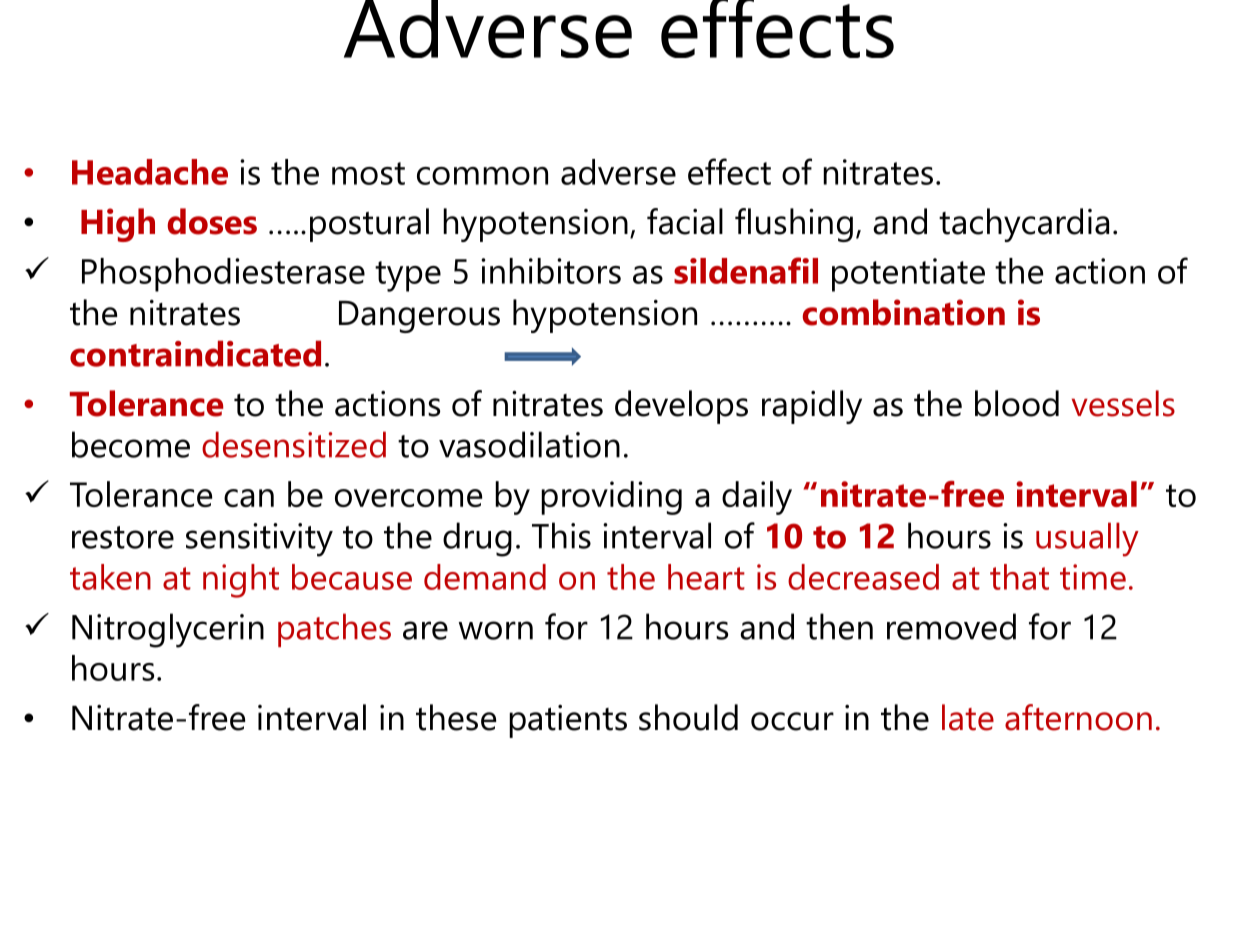 This screenshot has height=930, width=1240. I want to click on facial, so click(685, 221).
